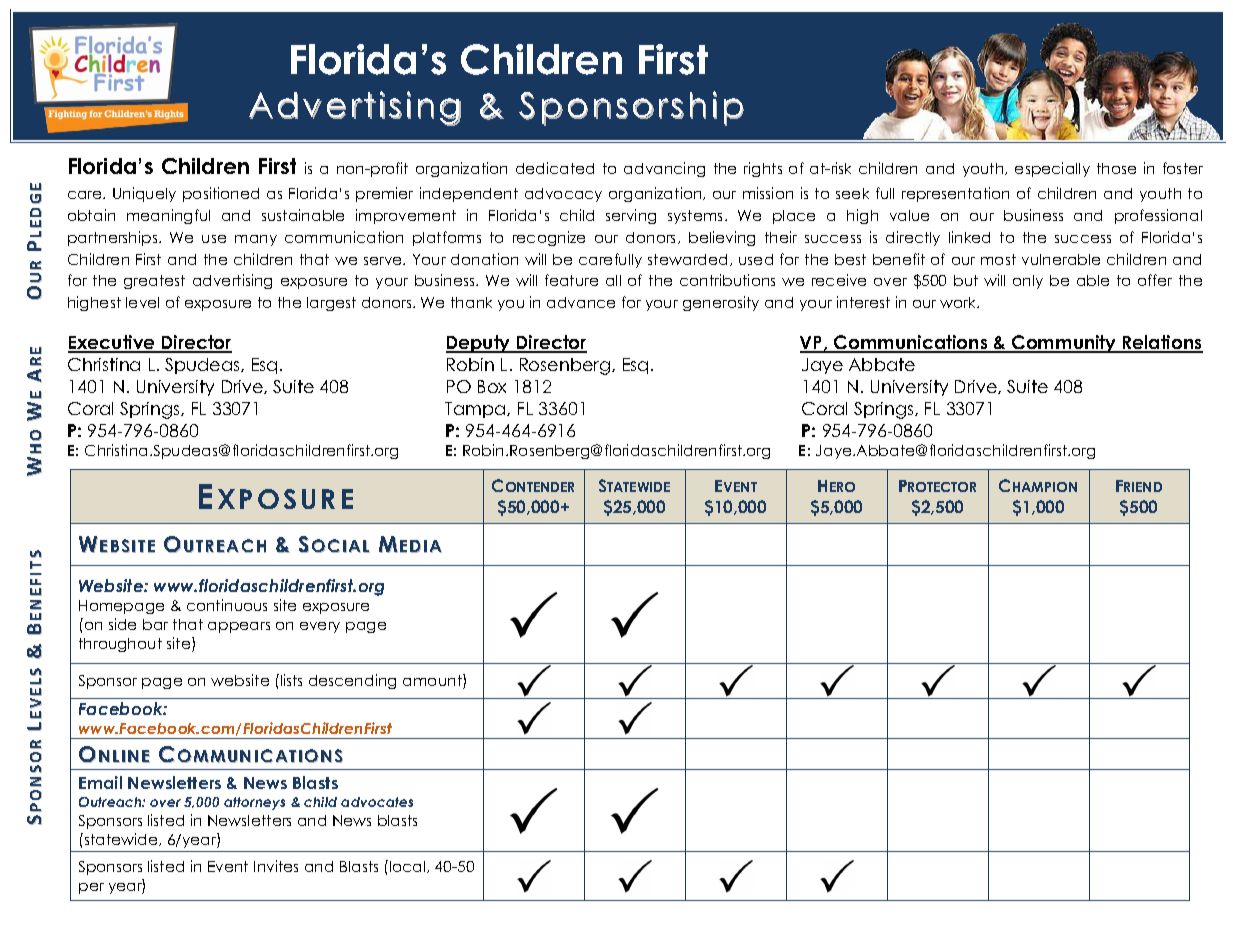  Describe the element at coordinates (476, 410) in the screenshot. I see `Tampa` at that location.
